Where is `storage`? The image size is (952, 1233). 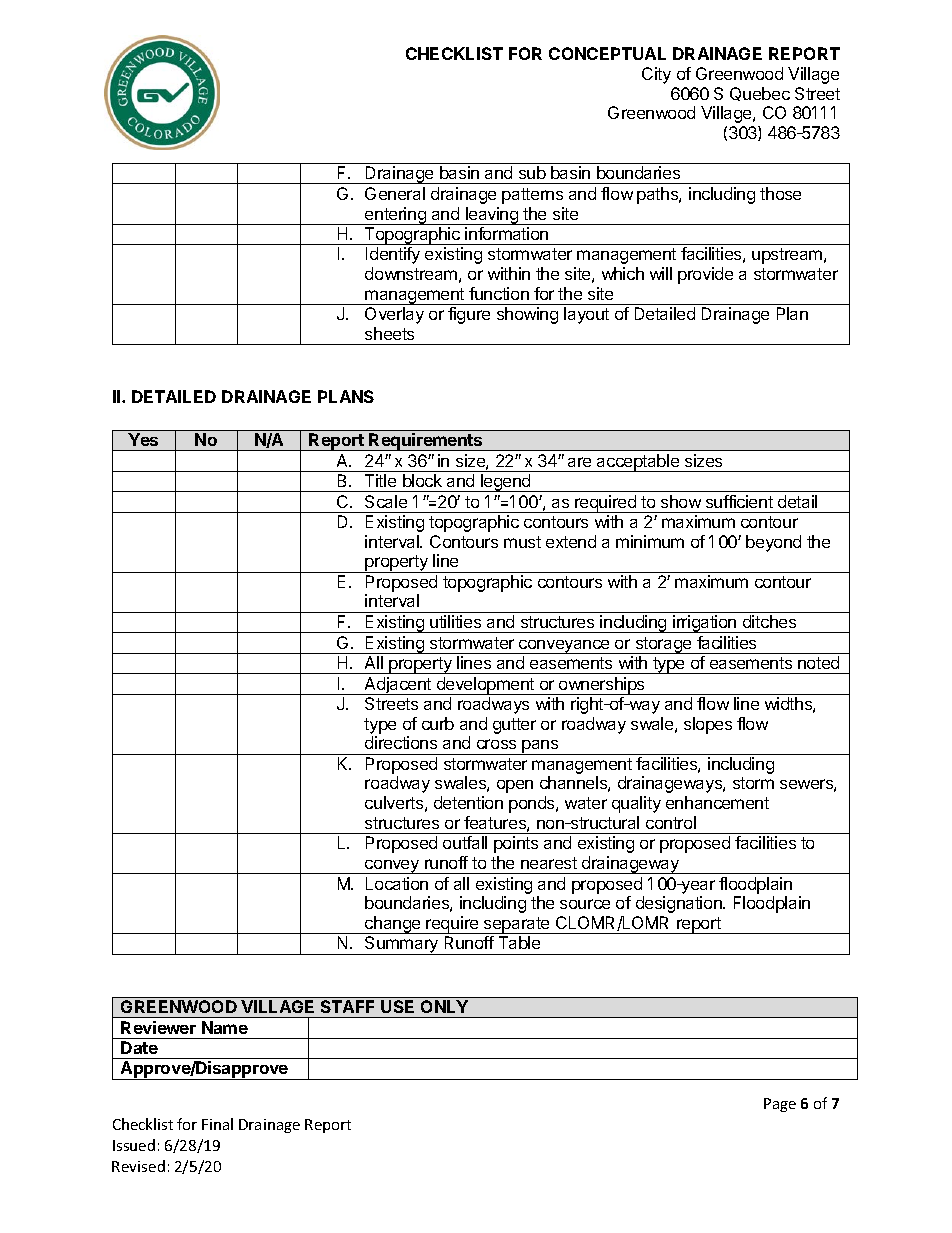
storage is located at coordinates (663, 645).
